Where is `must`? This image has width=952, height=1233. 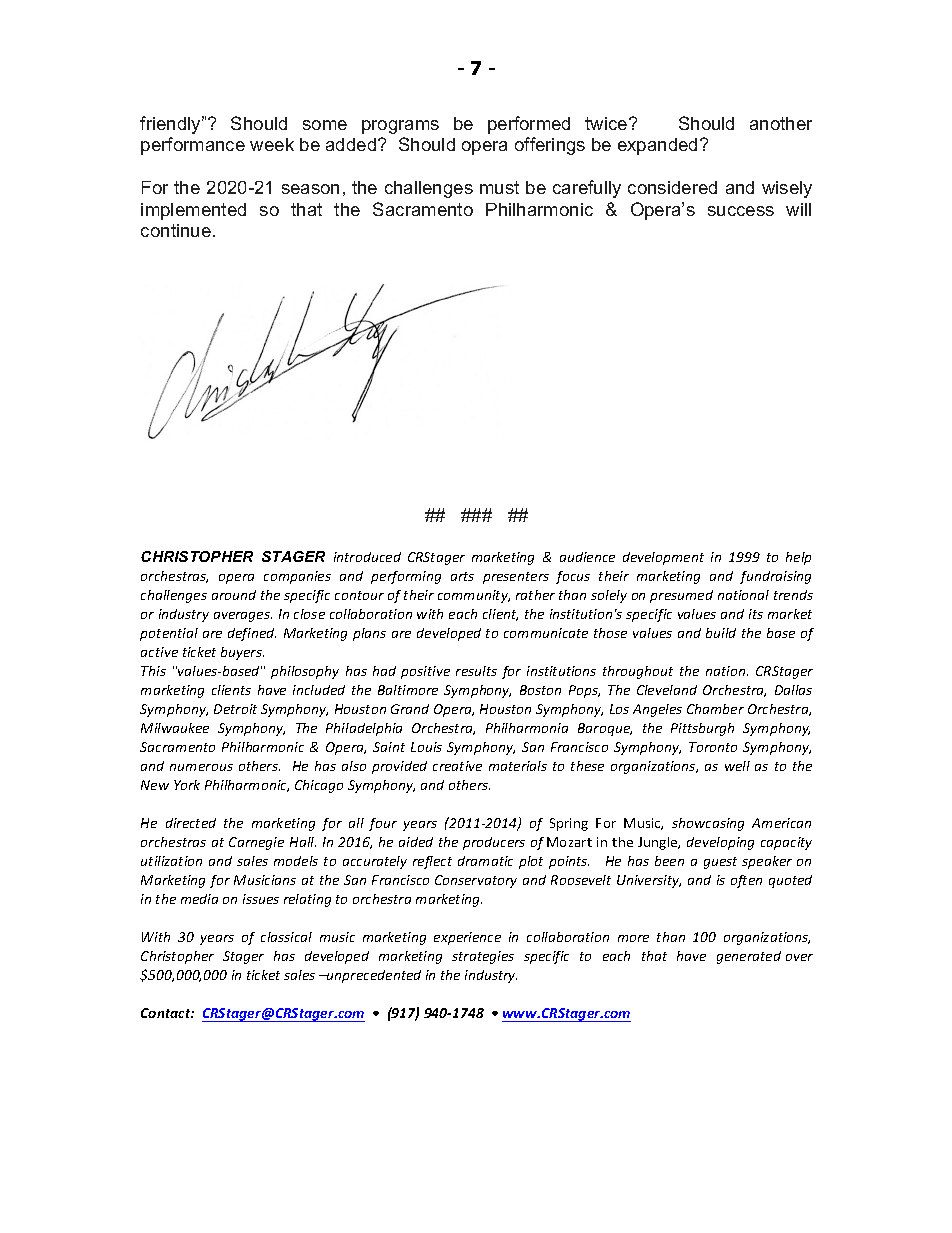
must is located at coordinates (499, 187).
